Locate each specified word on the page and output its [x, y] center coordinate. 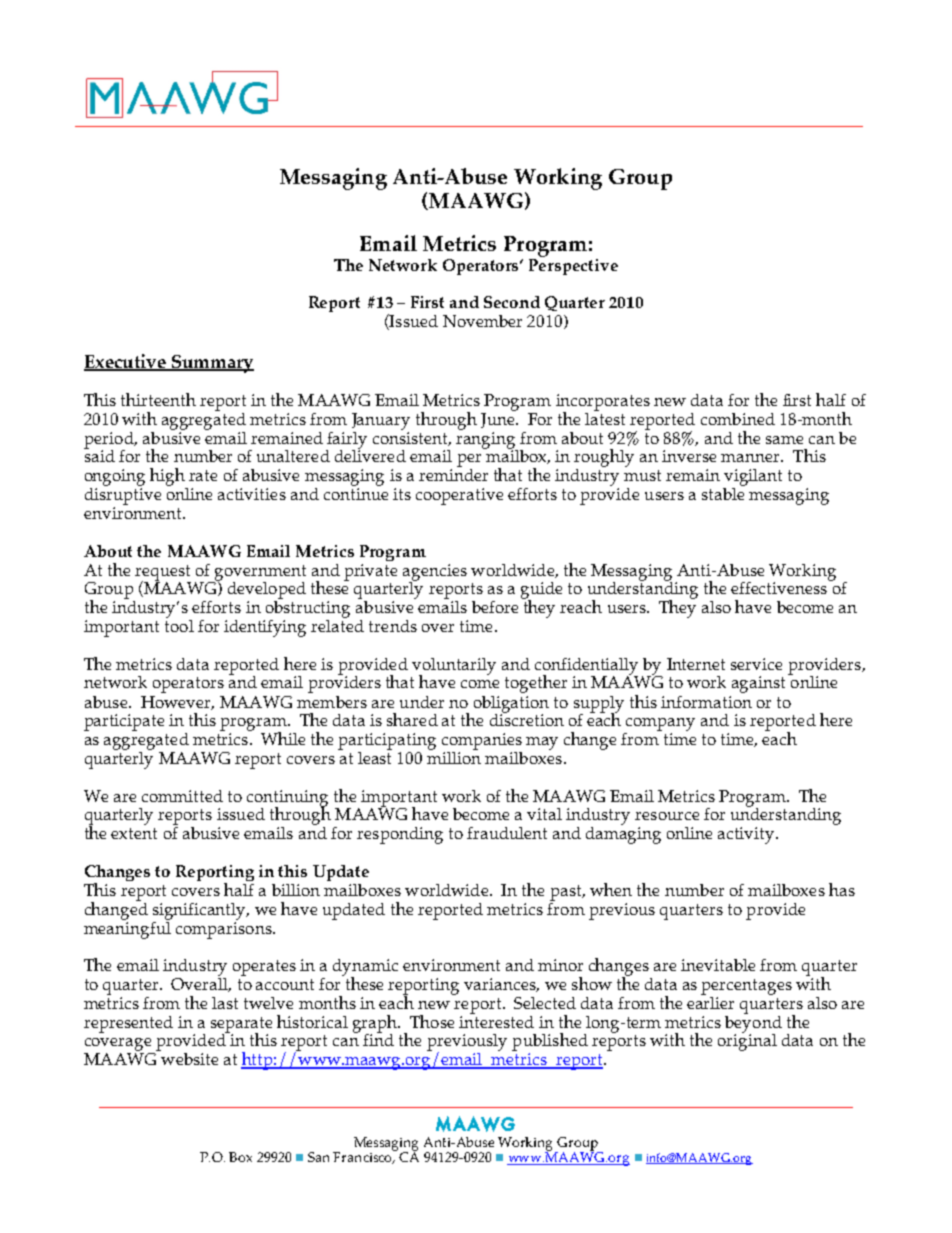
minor [560, 965]
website [189, 1059]
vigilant [752, 479]
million [454, 756]
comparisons [225, 930]
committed [182, 796]
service [756, 664]
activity [747, 835]
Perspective [573, 265]
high [168, 478]
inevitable [718, 965]
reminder [453, 475]
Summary [211, 364]
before [495, 607]
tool [179, 624]
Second [512, 302]
